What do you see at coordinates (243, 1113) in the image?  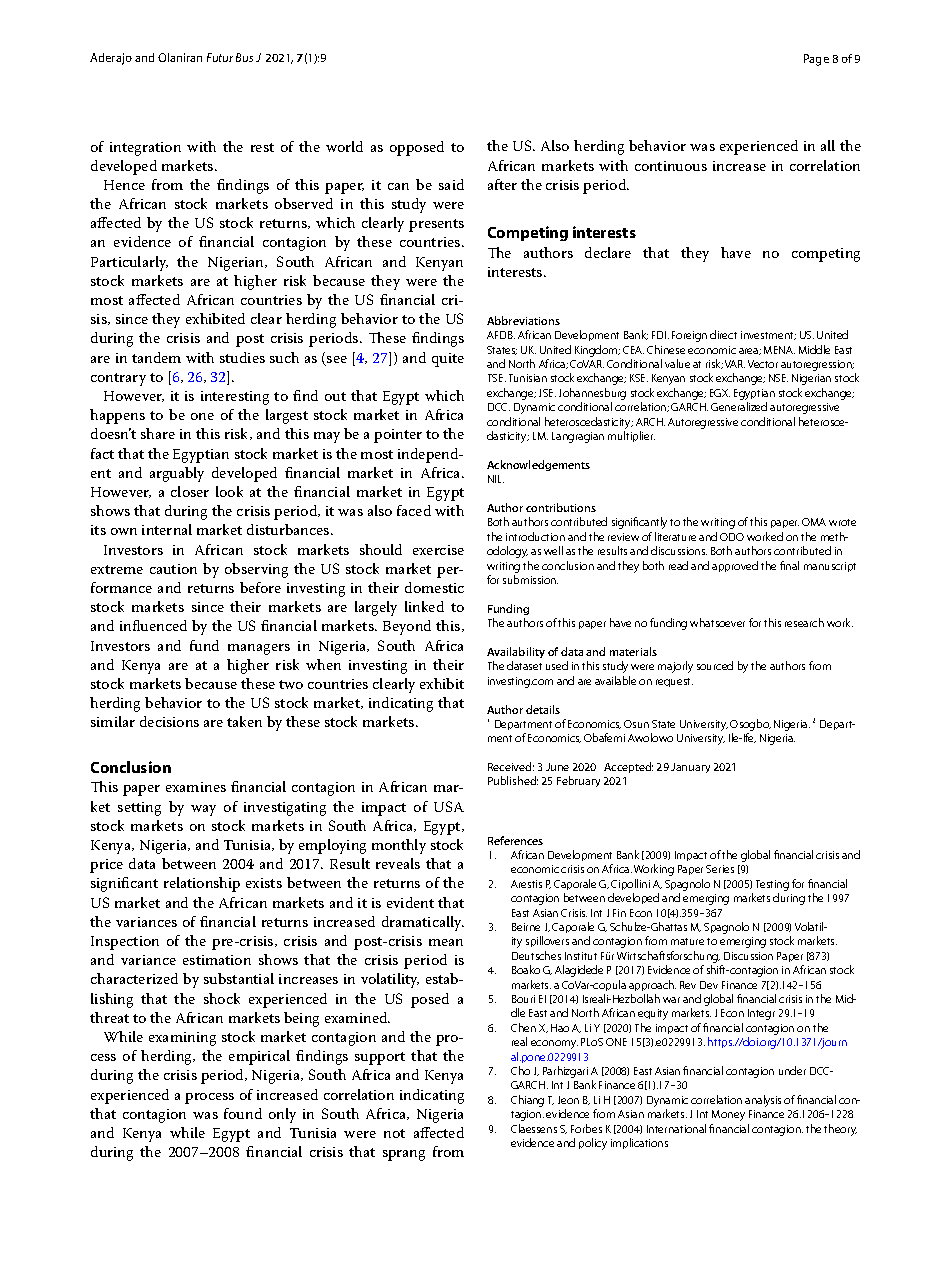 I see `found` at bounding box center [243, 1113].
